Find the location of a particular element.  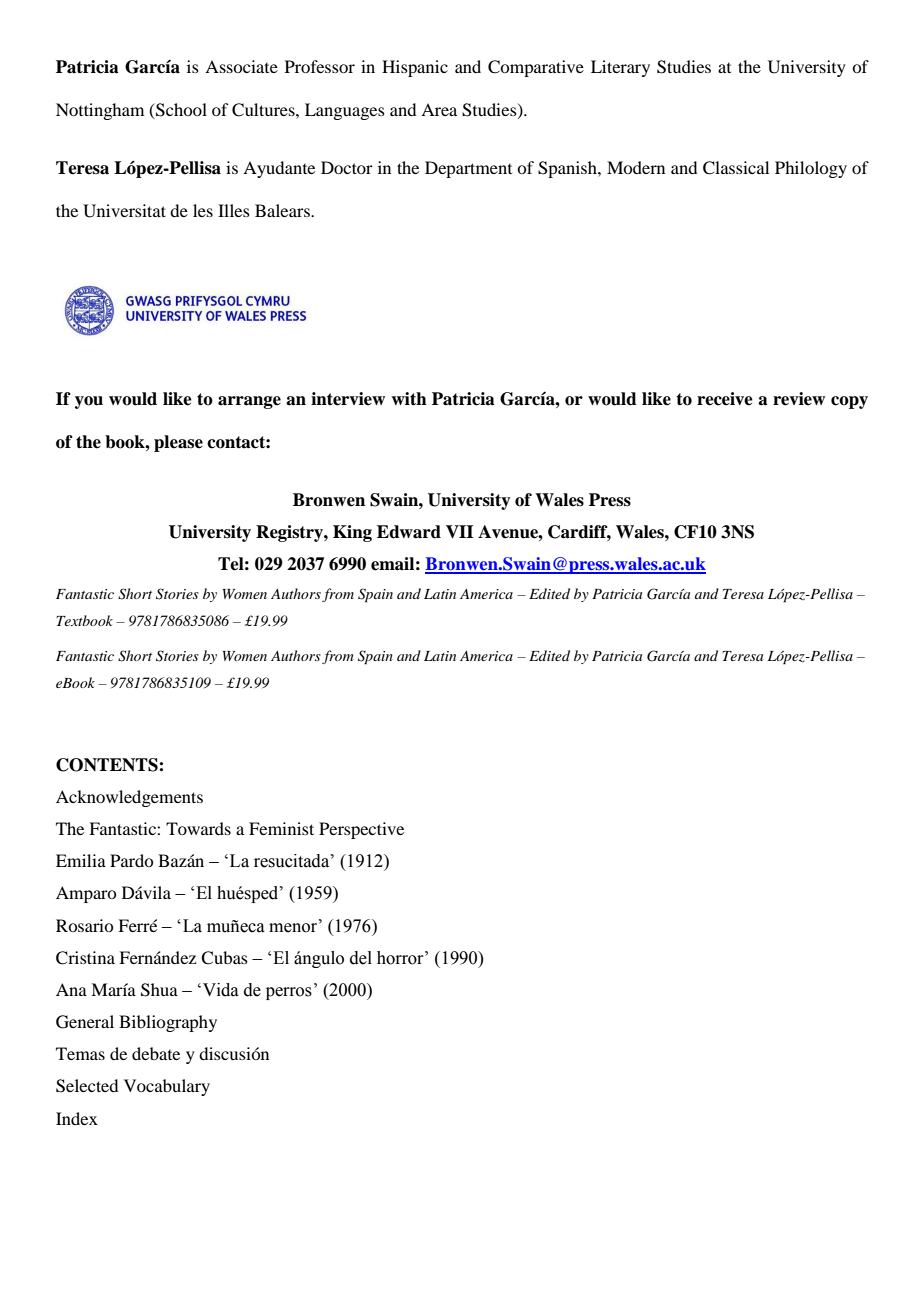

with is located at coordinates (409, 399).
